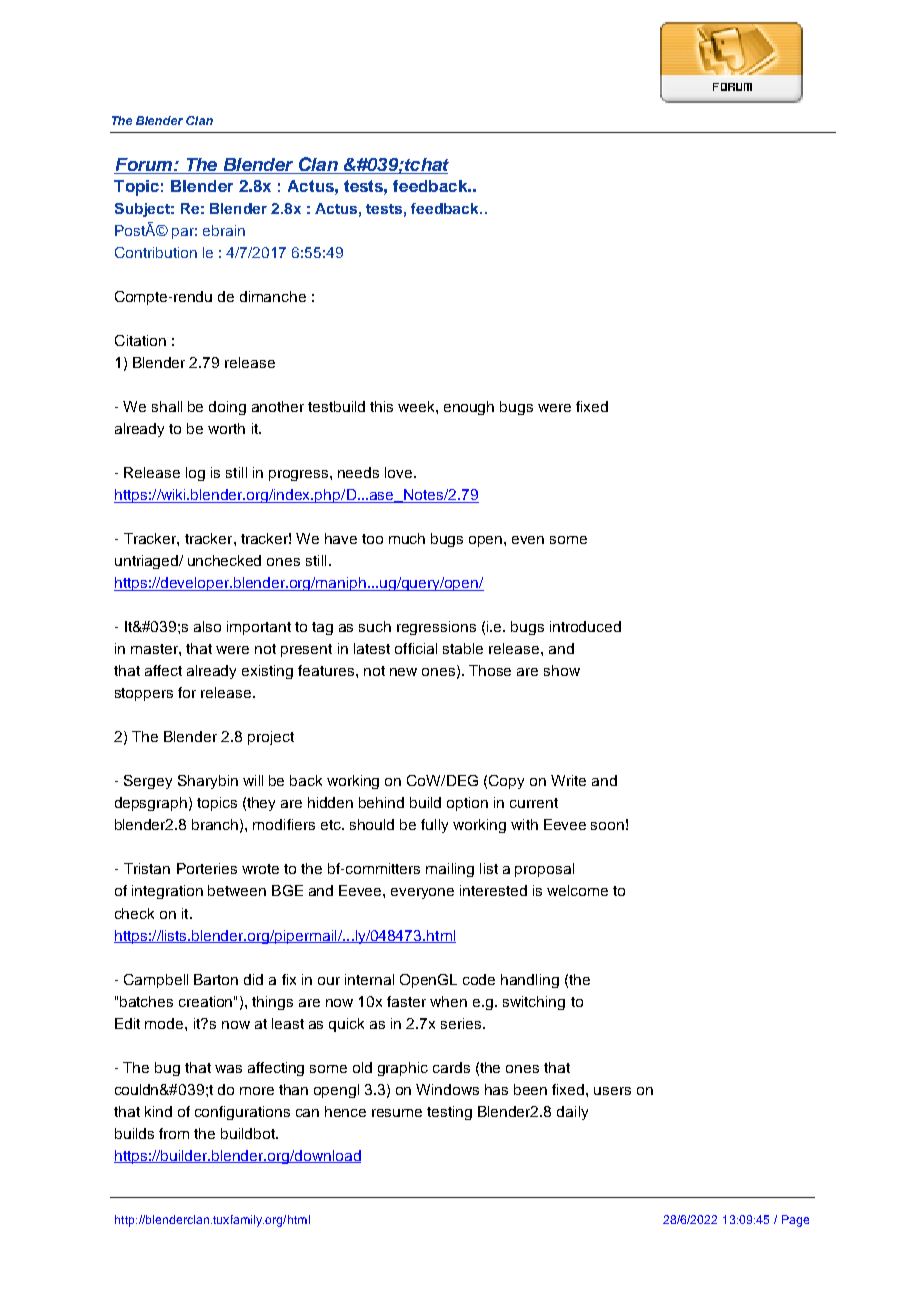  I want to click on enough, so click(469, 408).
